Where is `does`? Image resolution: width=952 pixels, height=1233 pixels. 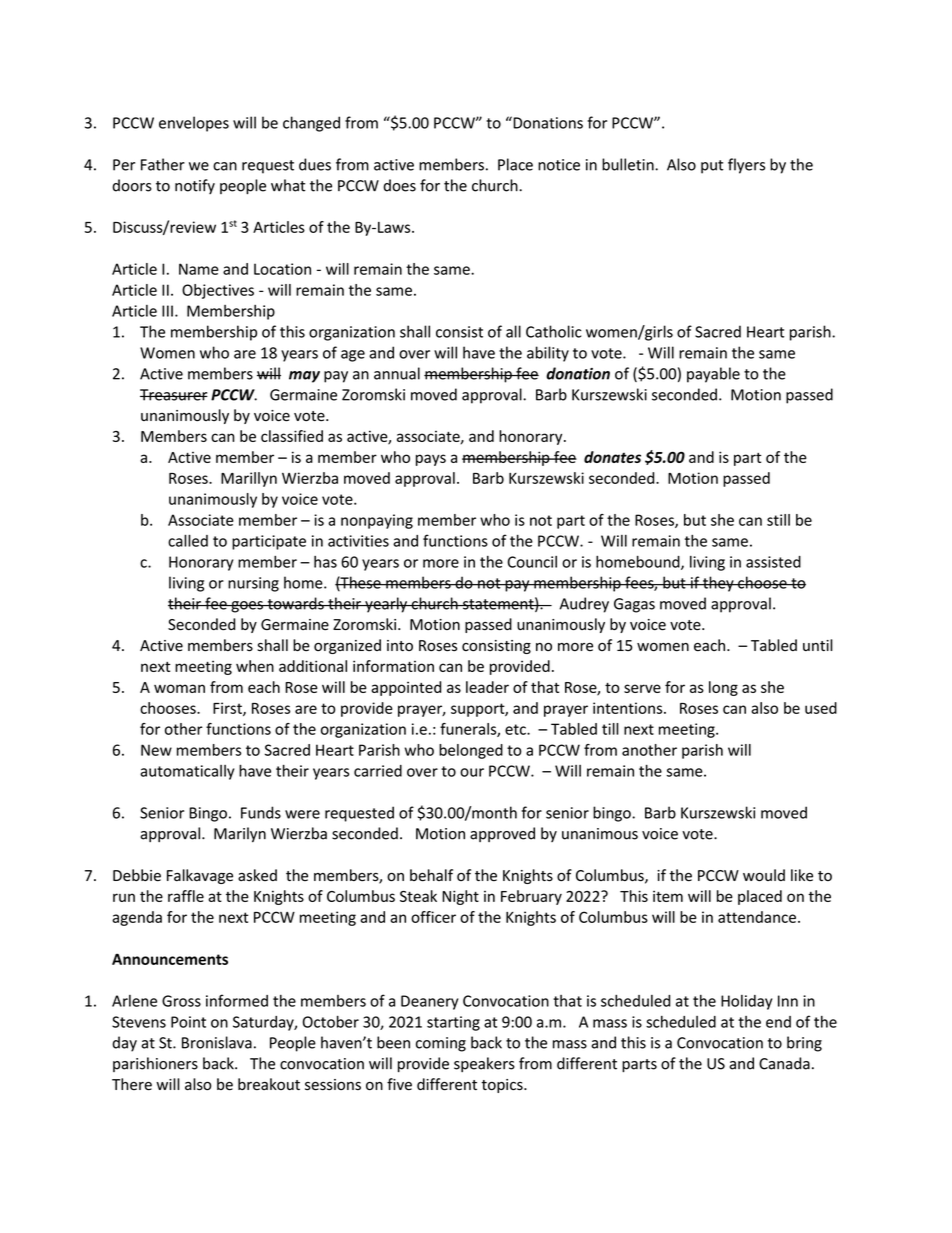 does is located at coordinates (399, 185).
